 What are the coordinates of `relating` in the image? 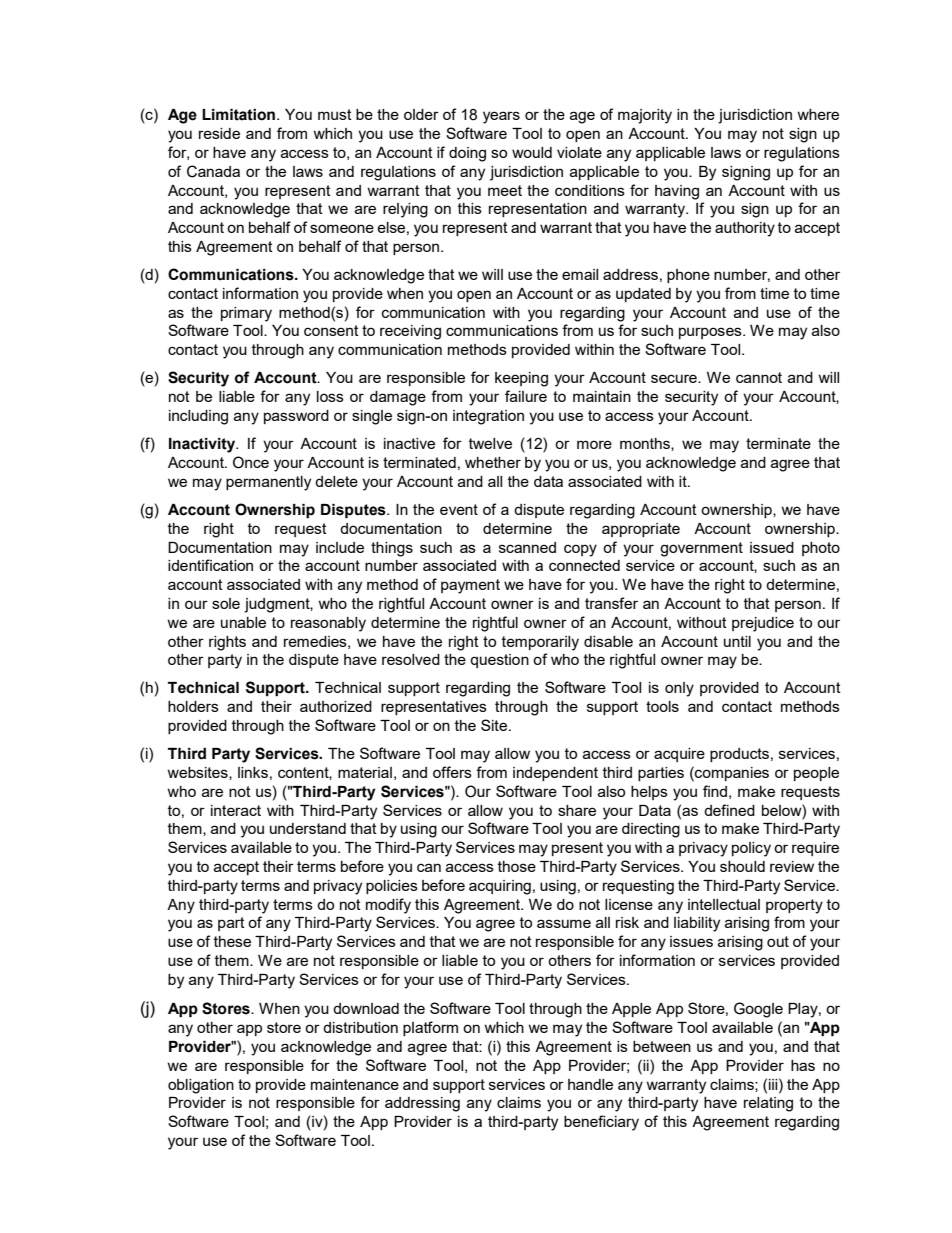 It's located at (768, 1104).
